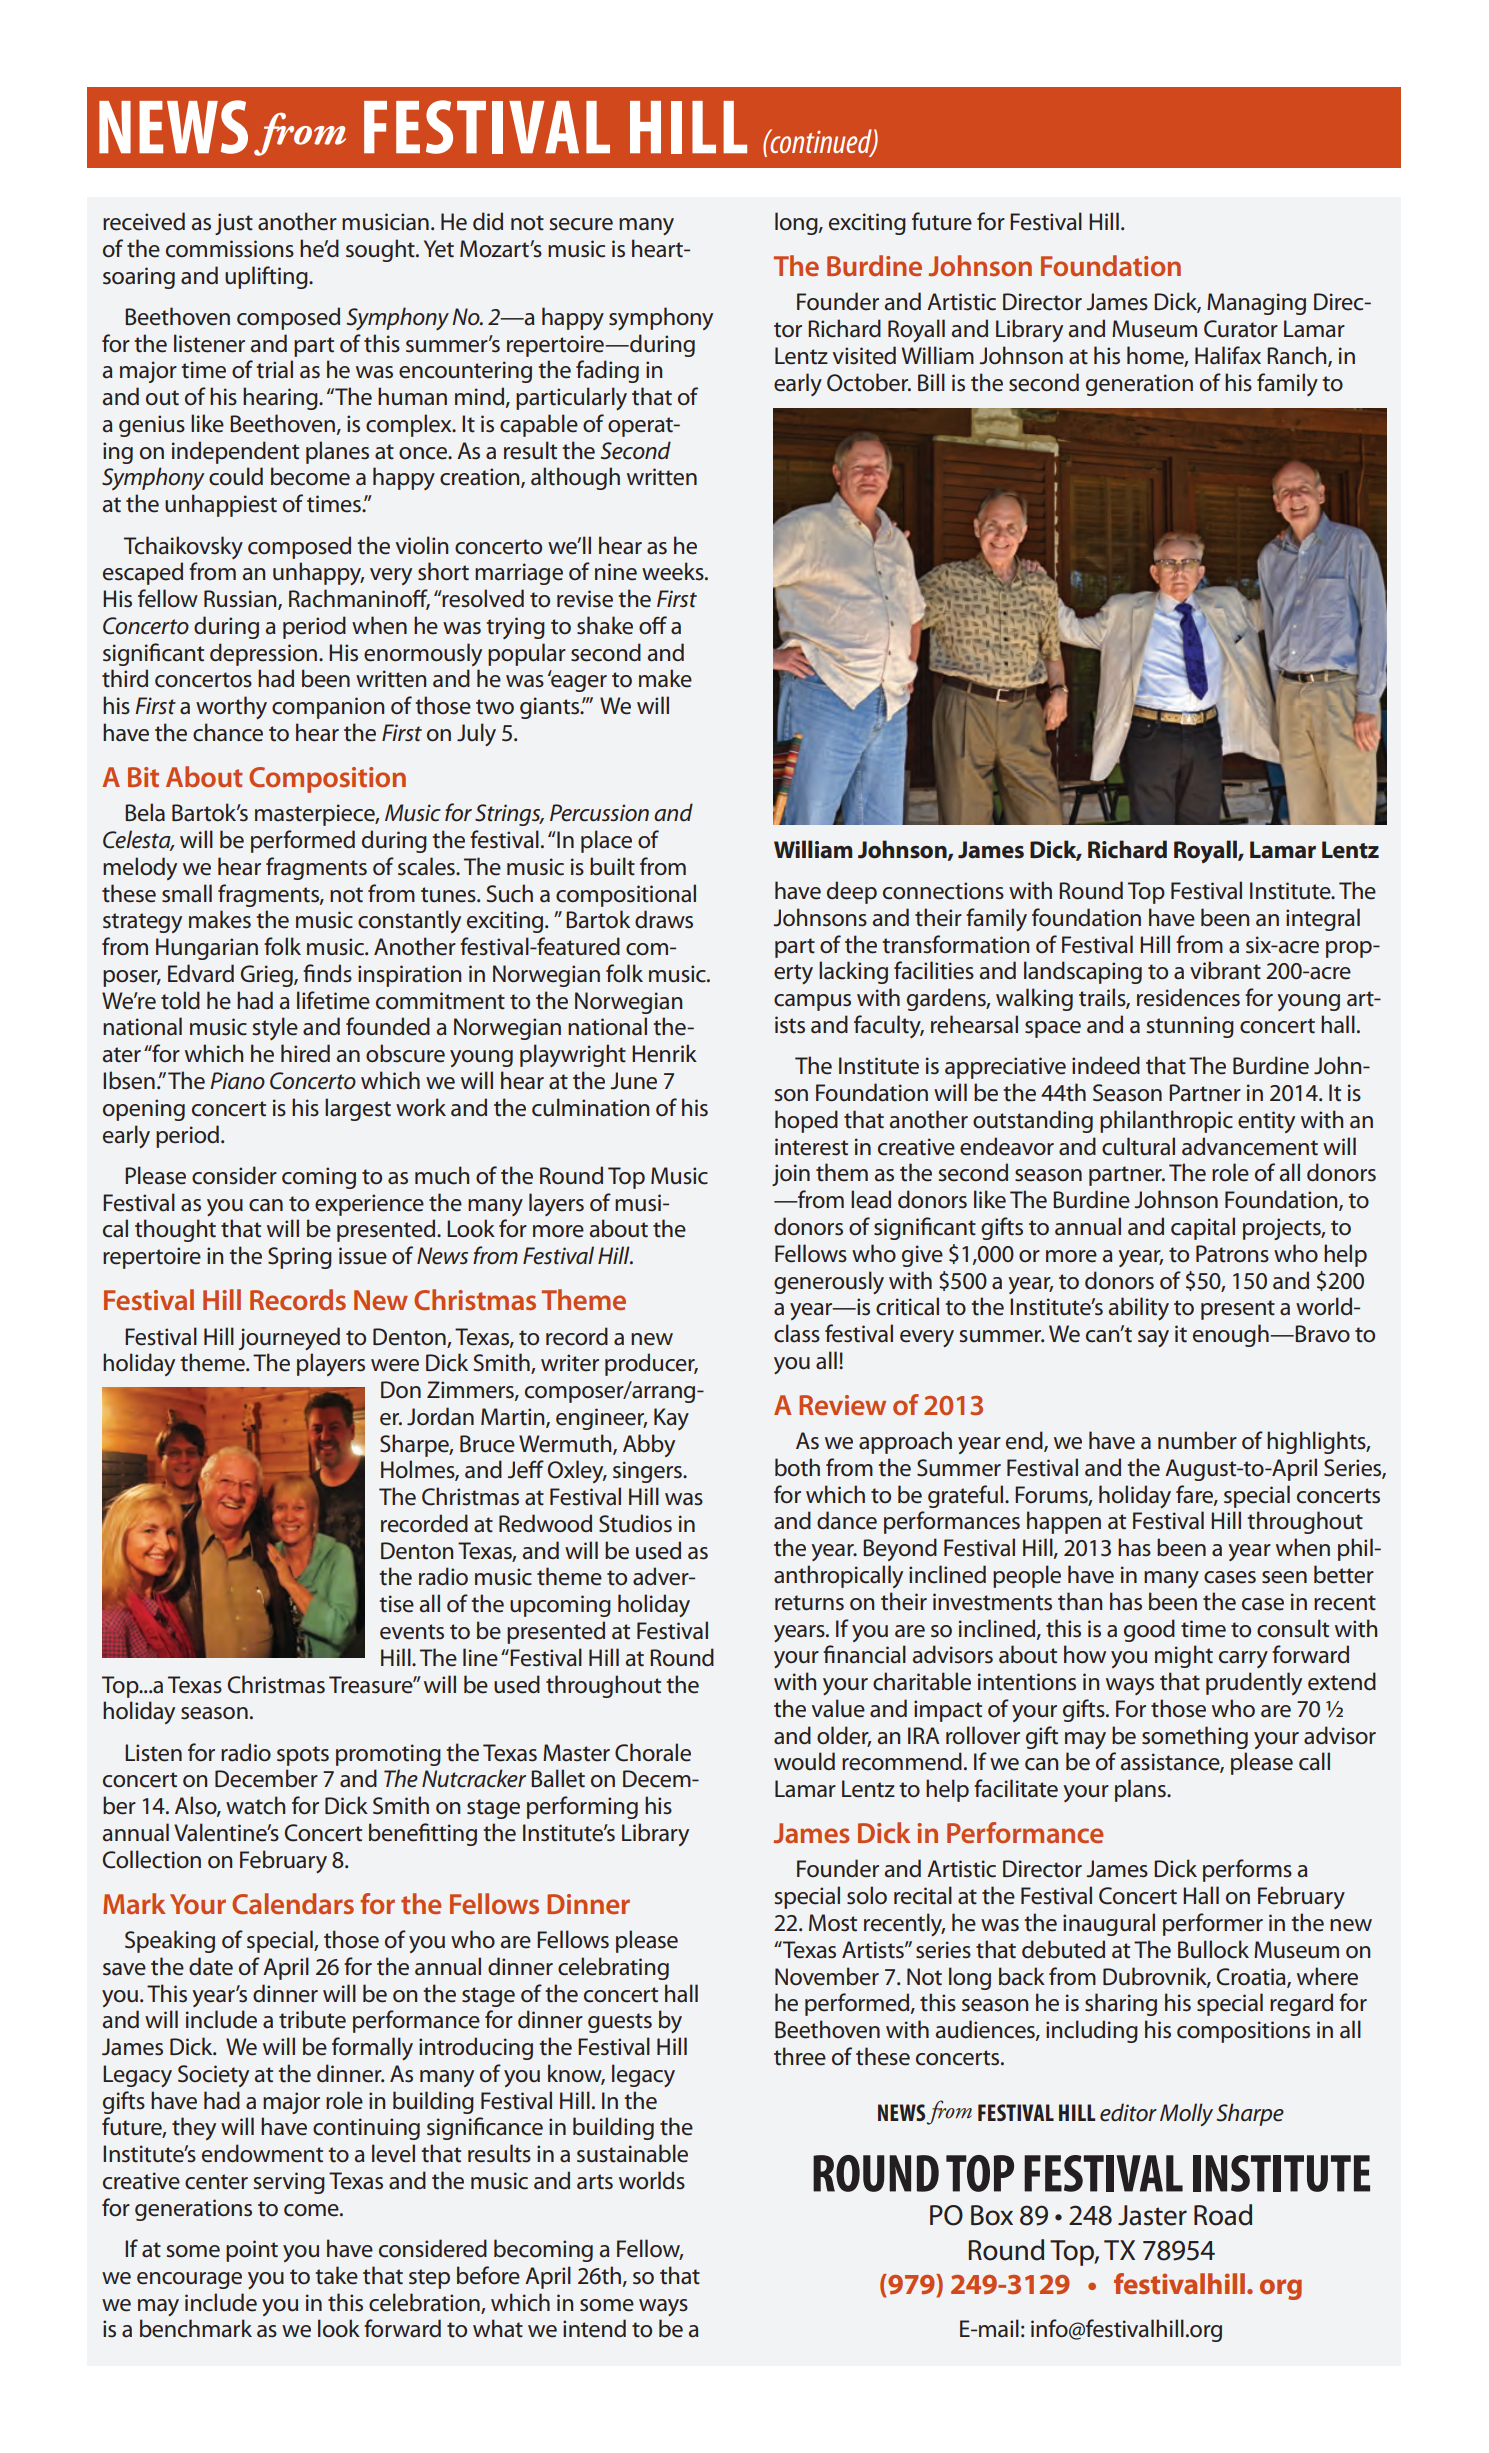 This screenshot has width=1489, height=2453. I want to click on intend, so click(594, 2328).
